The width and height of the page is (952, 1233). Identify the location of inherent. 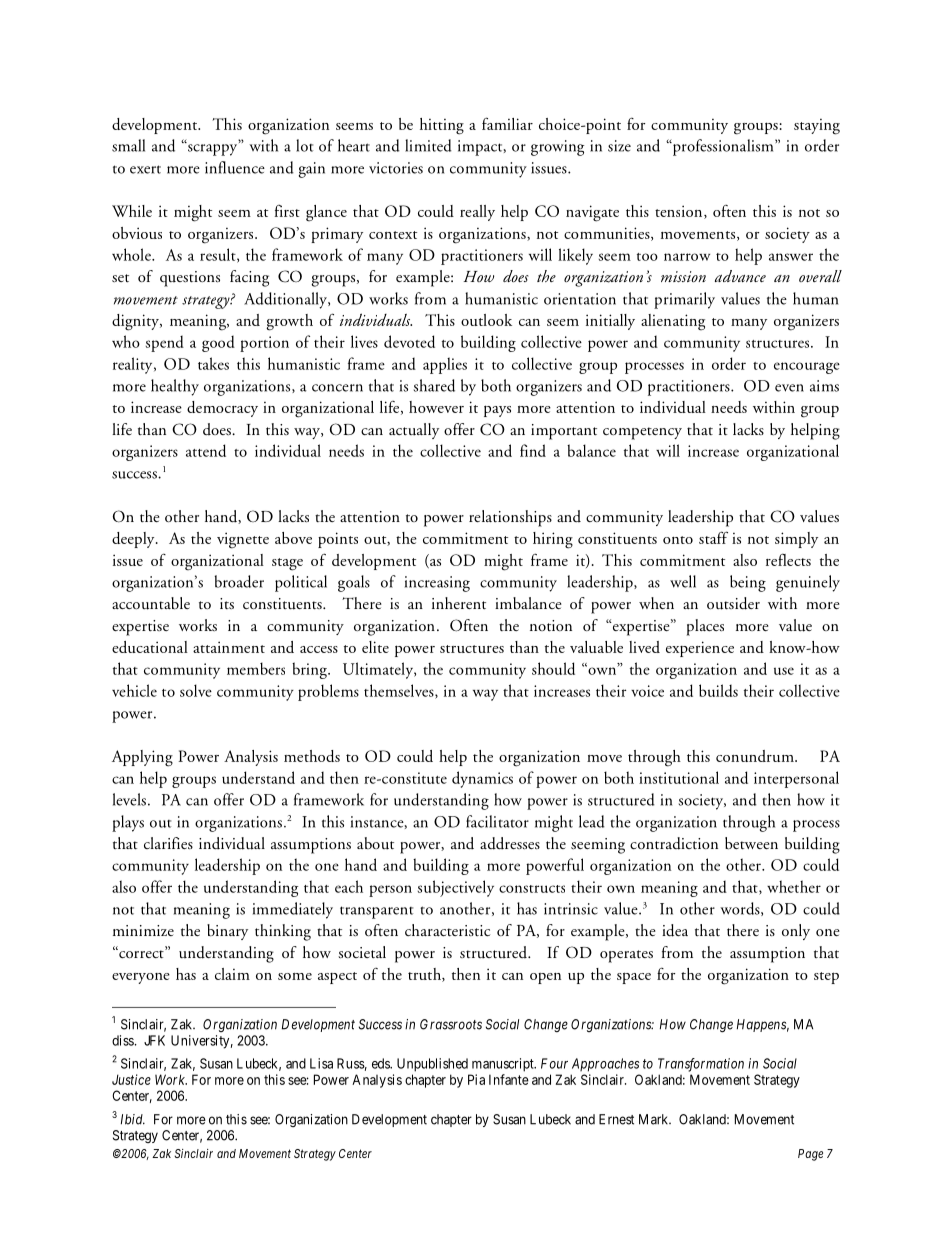
(459, 603).
